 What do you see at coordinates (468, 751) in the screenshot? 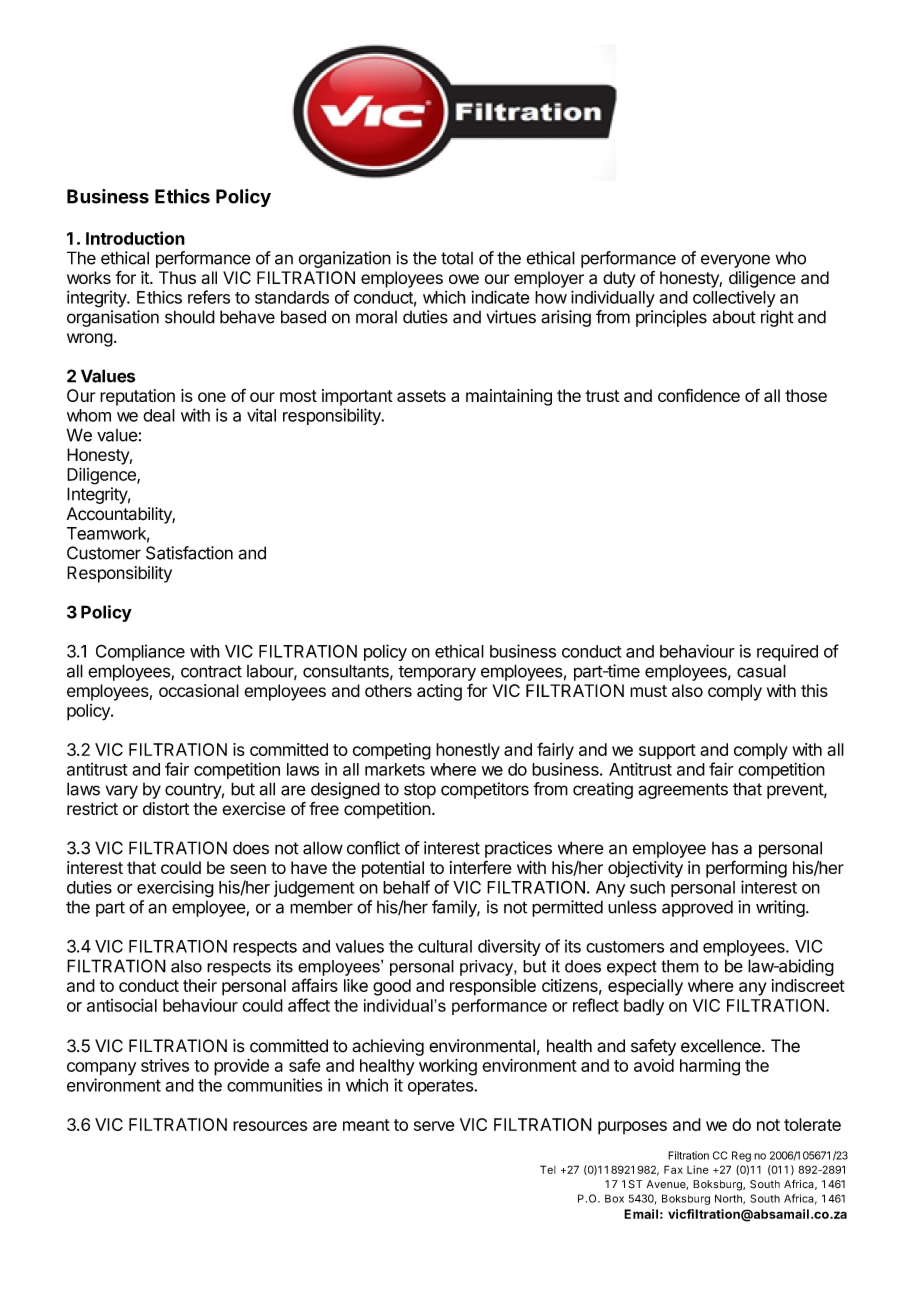
I see `honestly` at bounding box center [468, 751].
